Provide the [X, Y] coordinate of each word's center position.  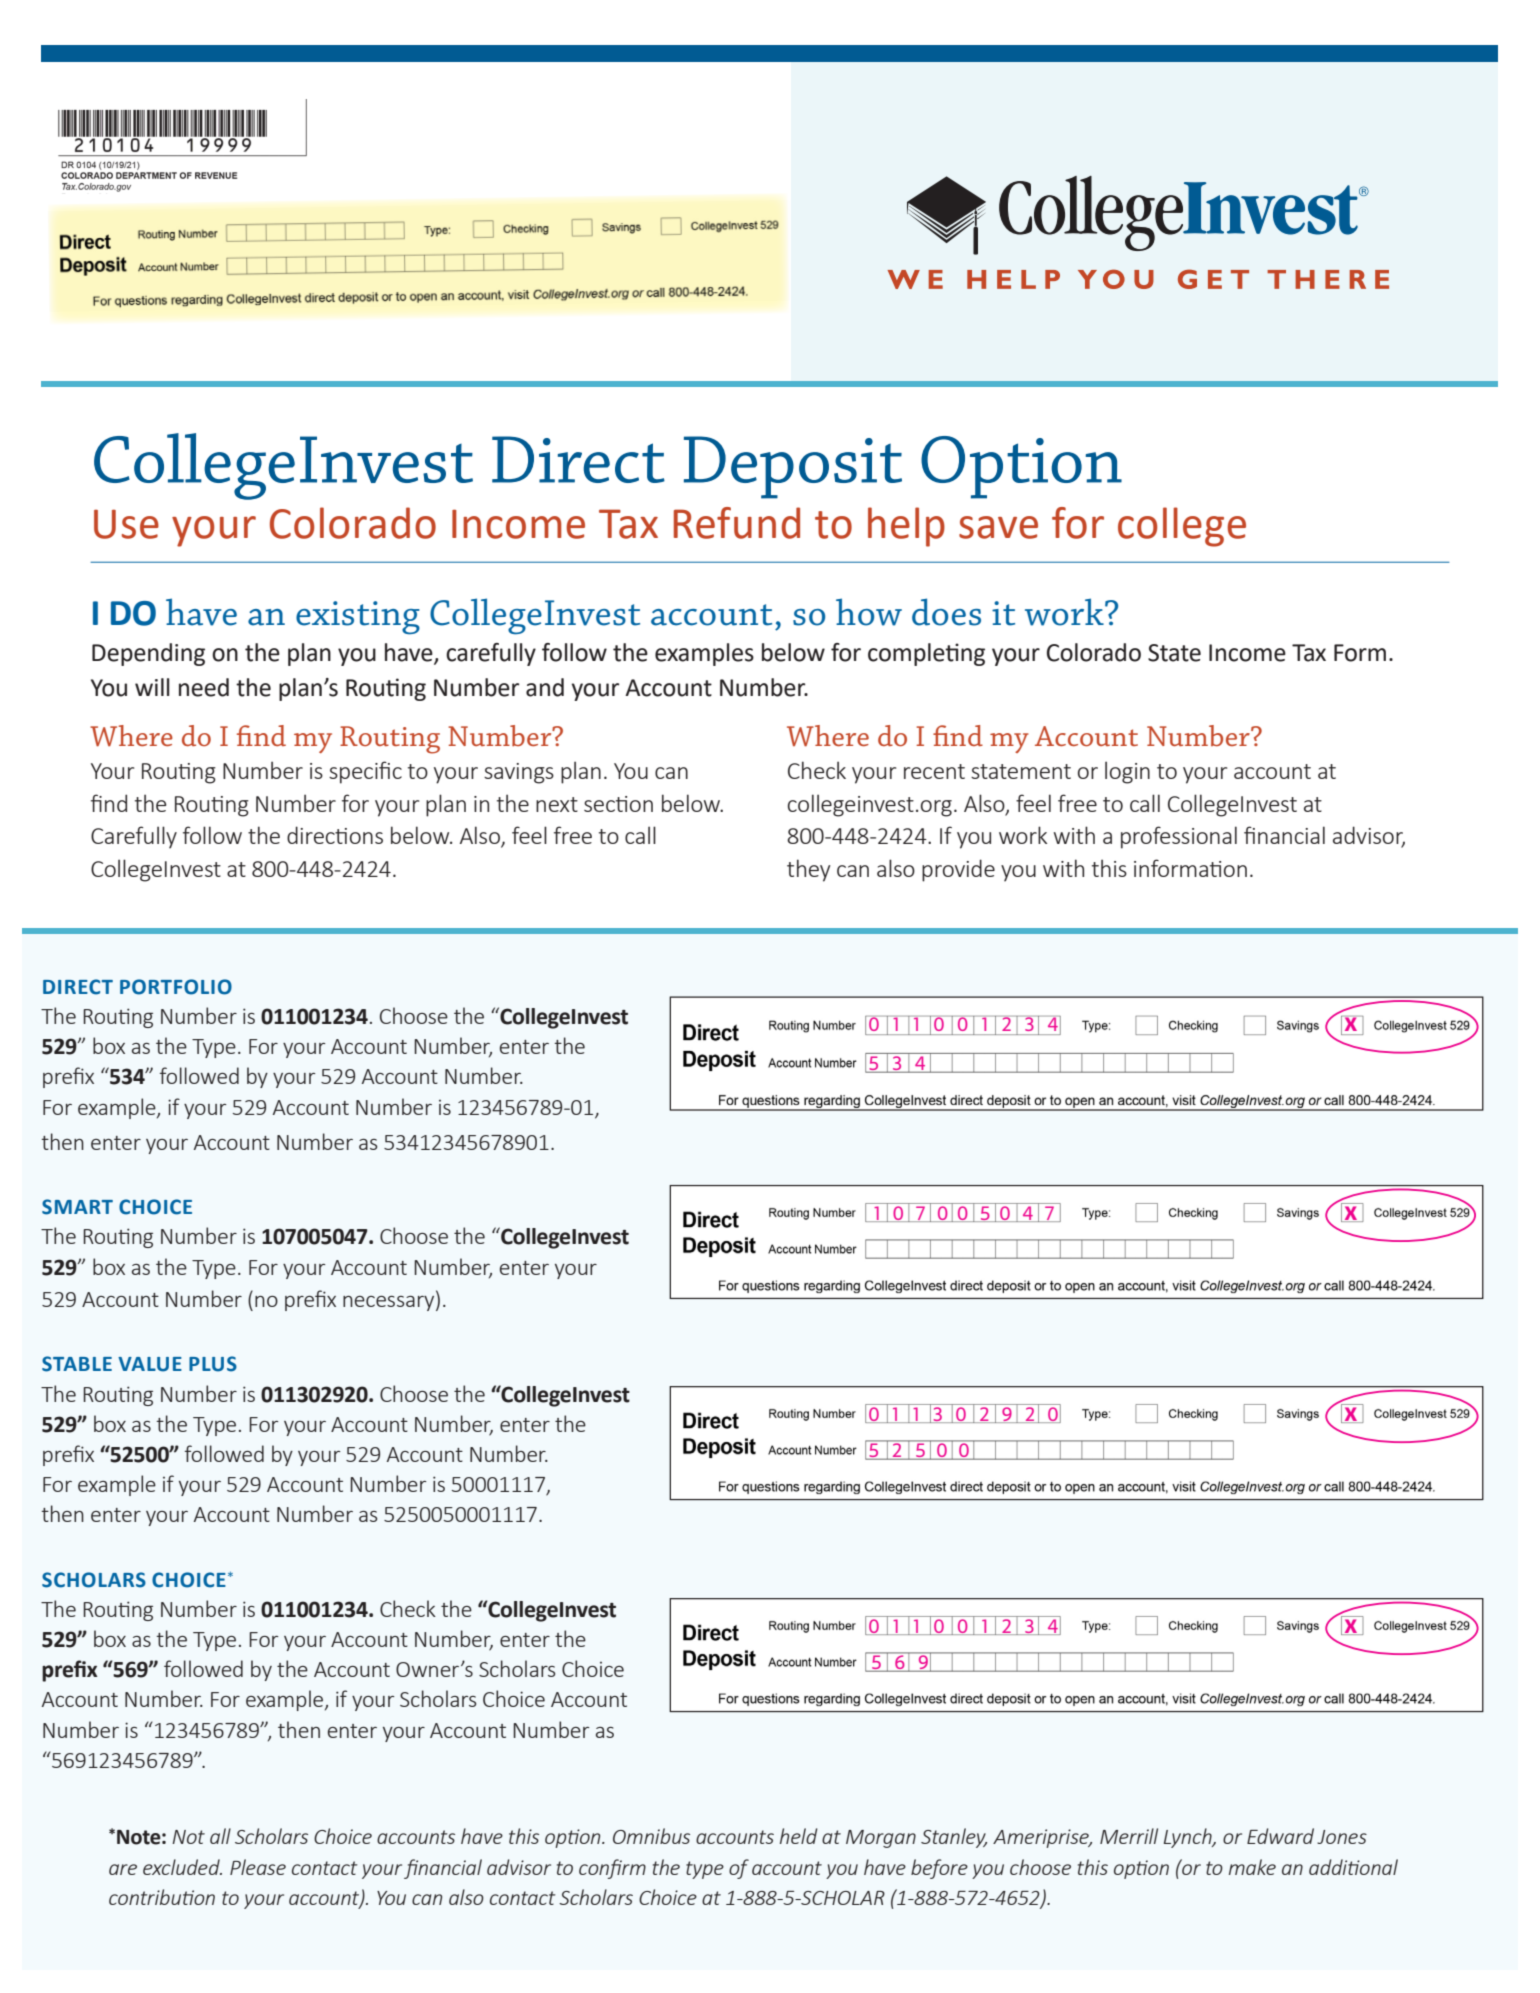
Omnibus [651, 1836]
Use [126, 524]
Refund [737, 523]
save [998, 527]
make [1252, 1867]
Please [258, 1867]
